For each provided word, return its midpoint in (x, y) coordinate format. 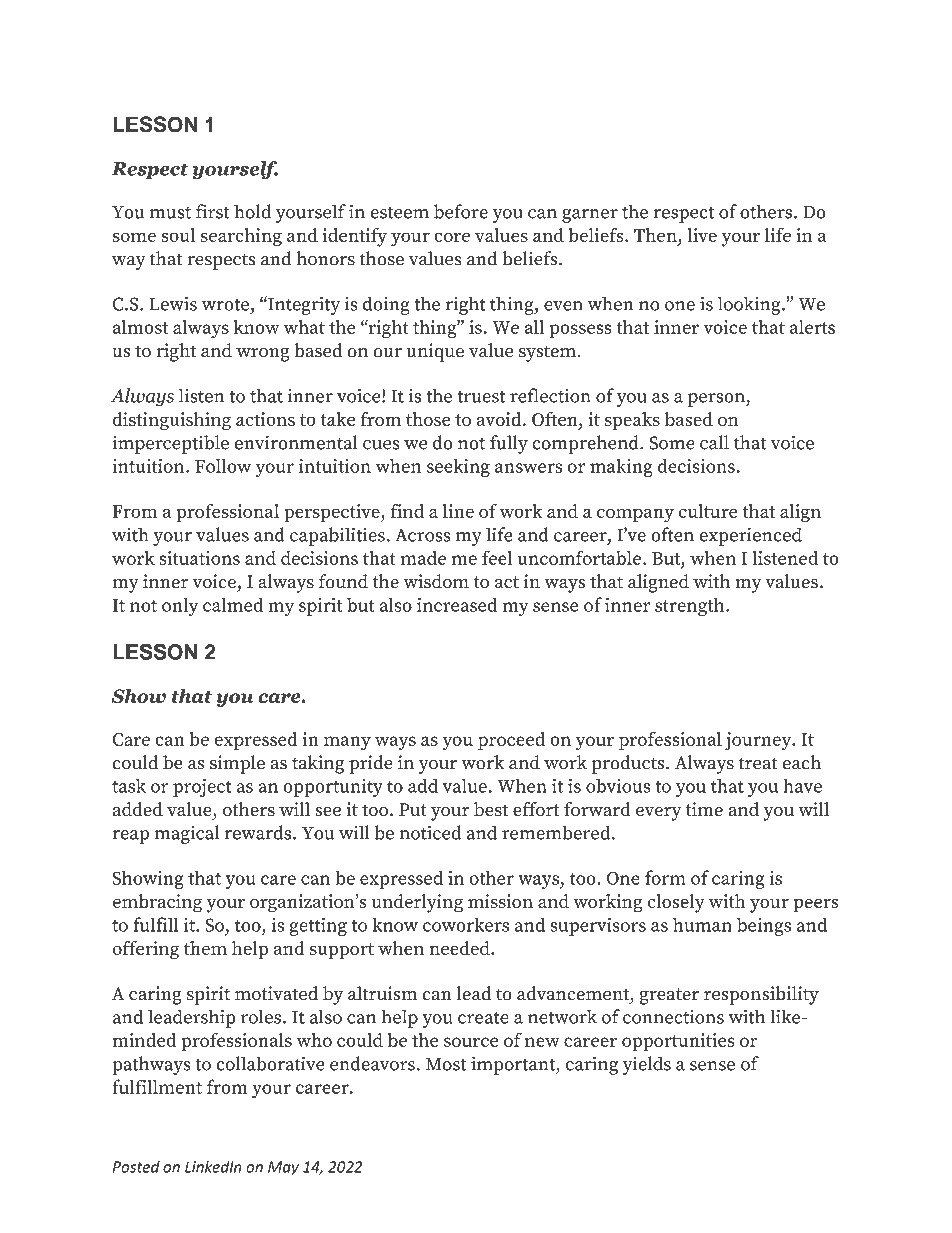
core (452, 237)
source (471, 1042)
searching (241, 237)
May (283, 1168)
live (702, 235)
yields (647, 1065)
